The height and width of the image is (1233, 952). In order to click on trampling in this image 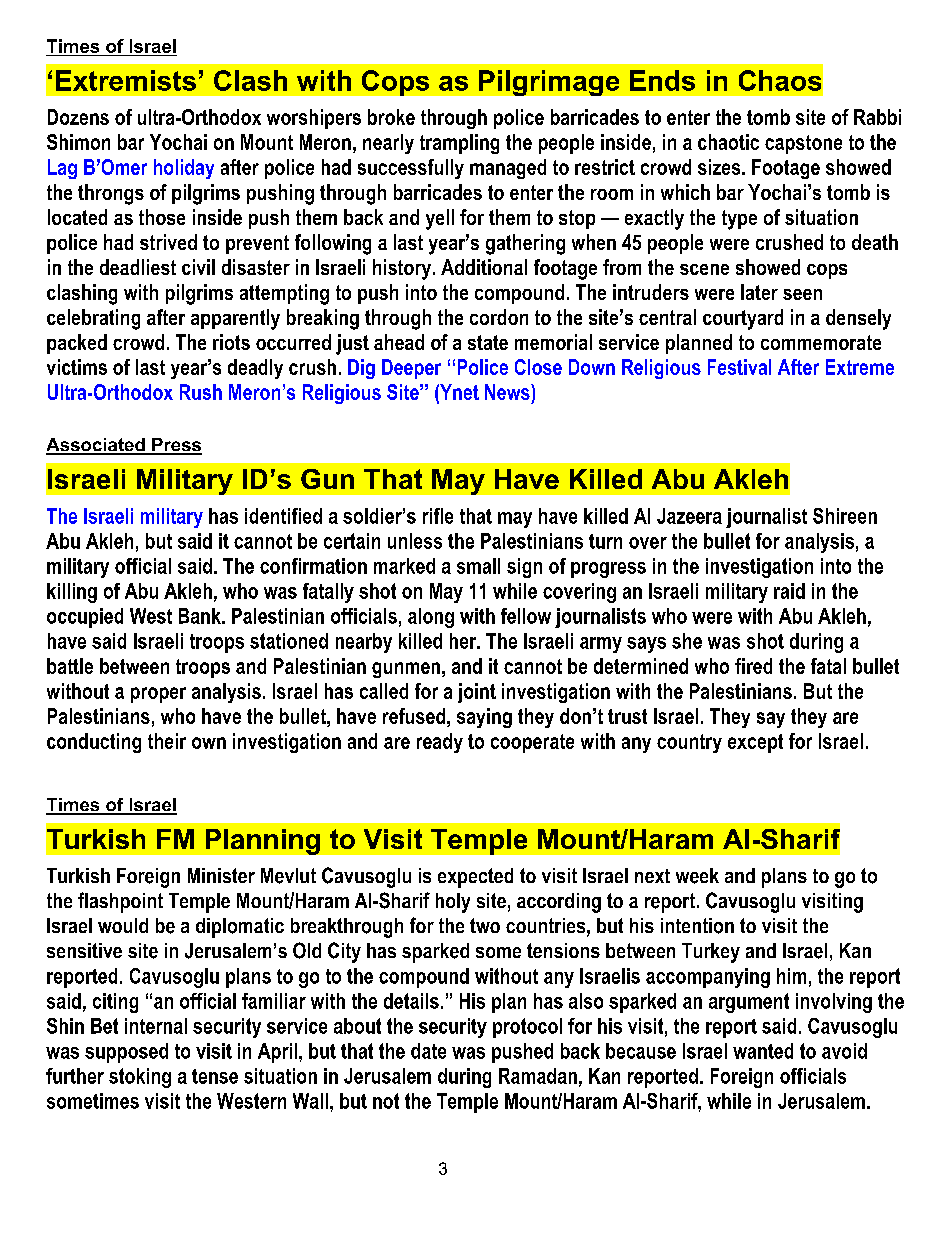, I will do `click(459, 144)`.
